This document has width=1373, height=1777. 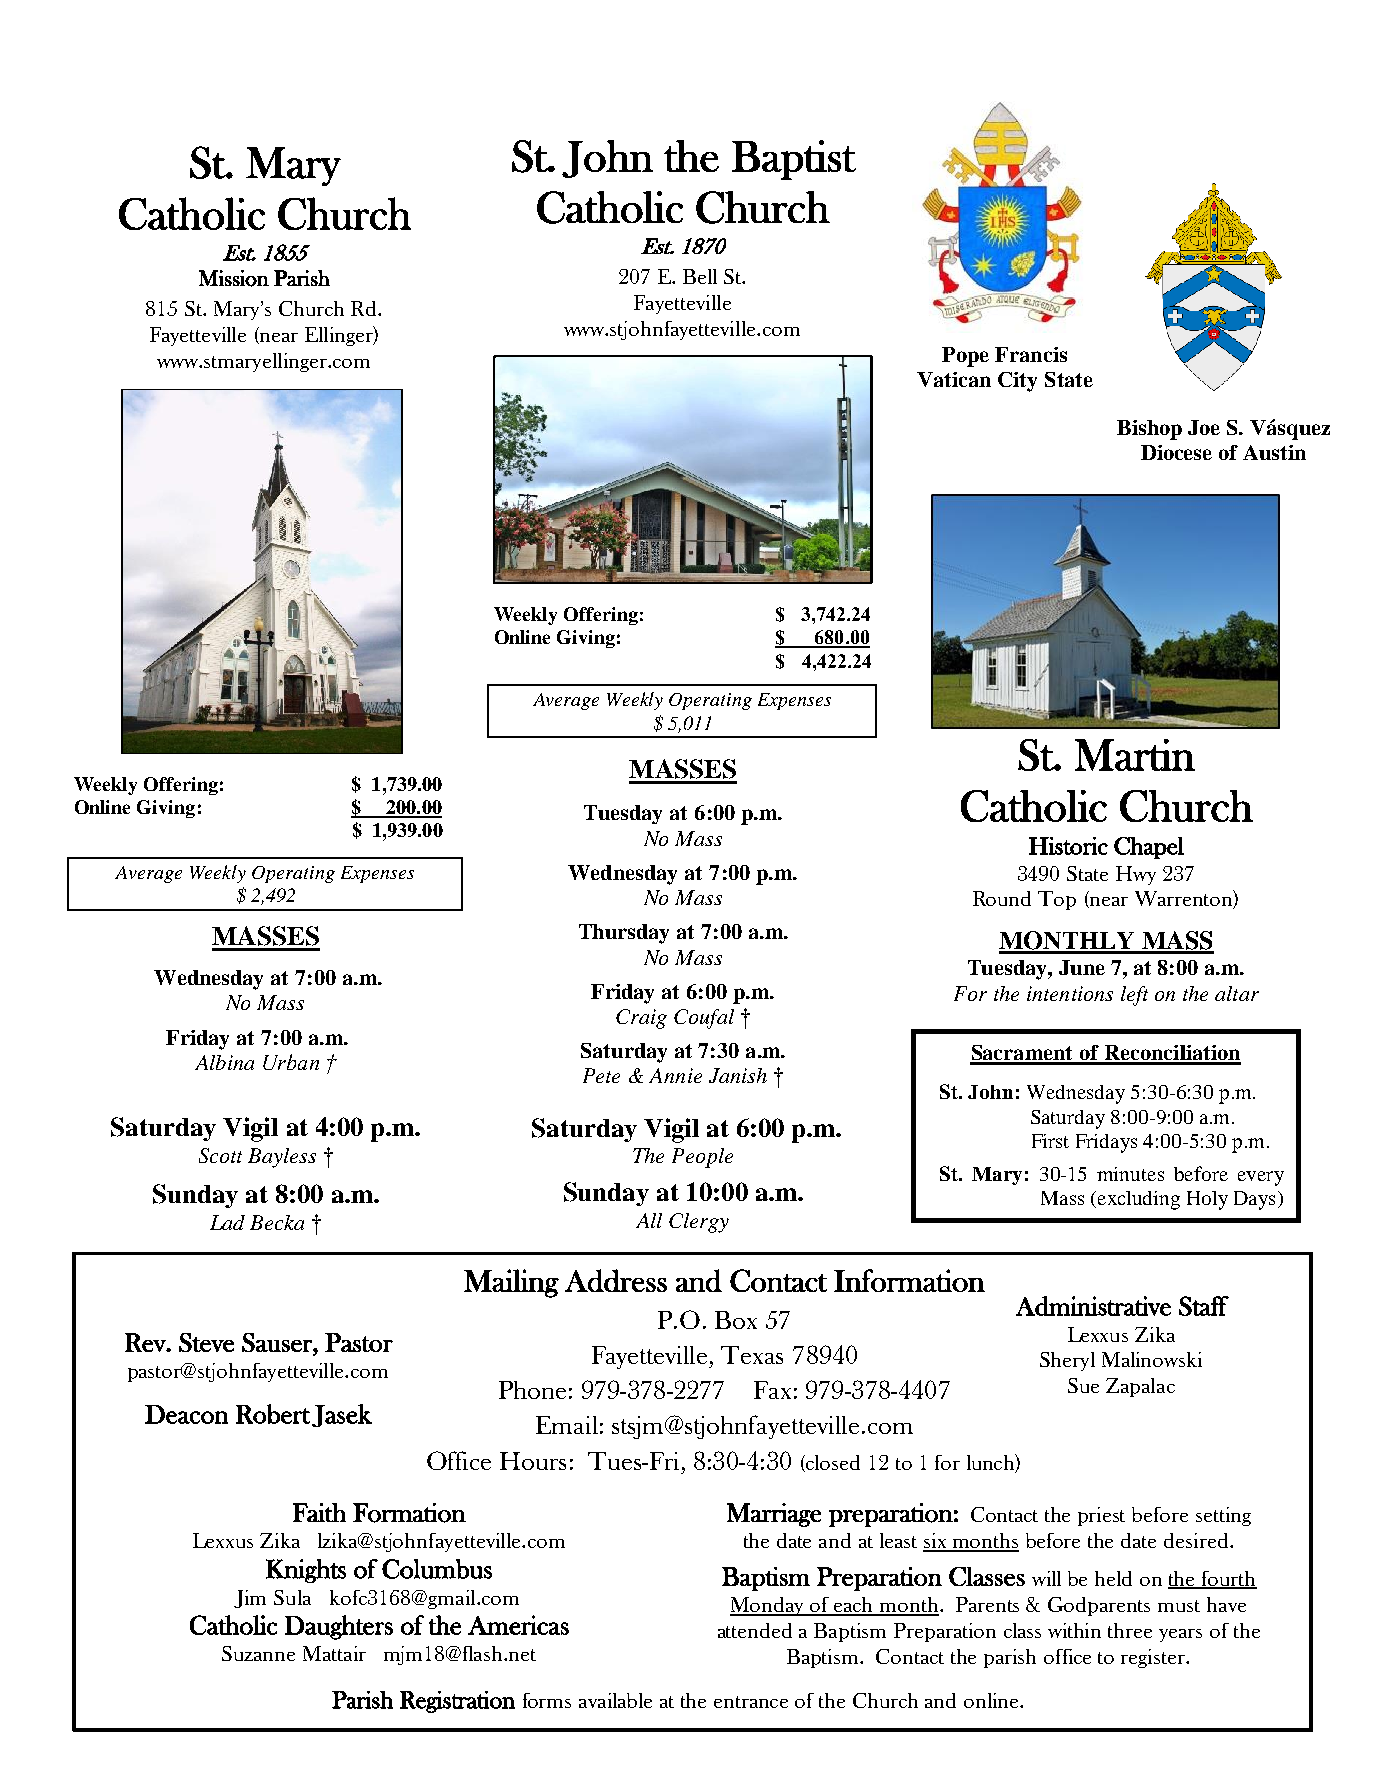 I want to click on Diocese, so click(x=1176, y=452).
